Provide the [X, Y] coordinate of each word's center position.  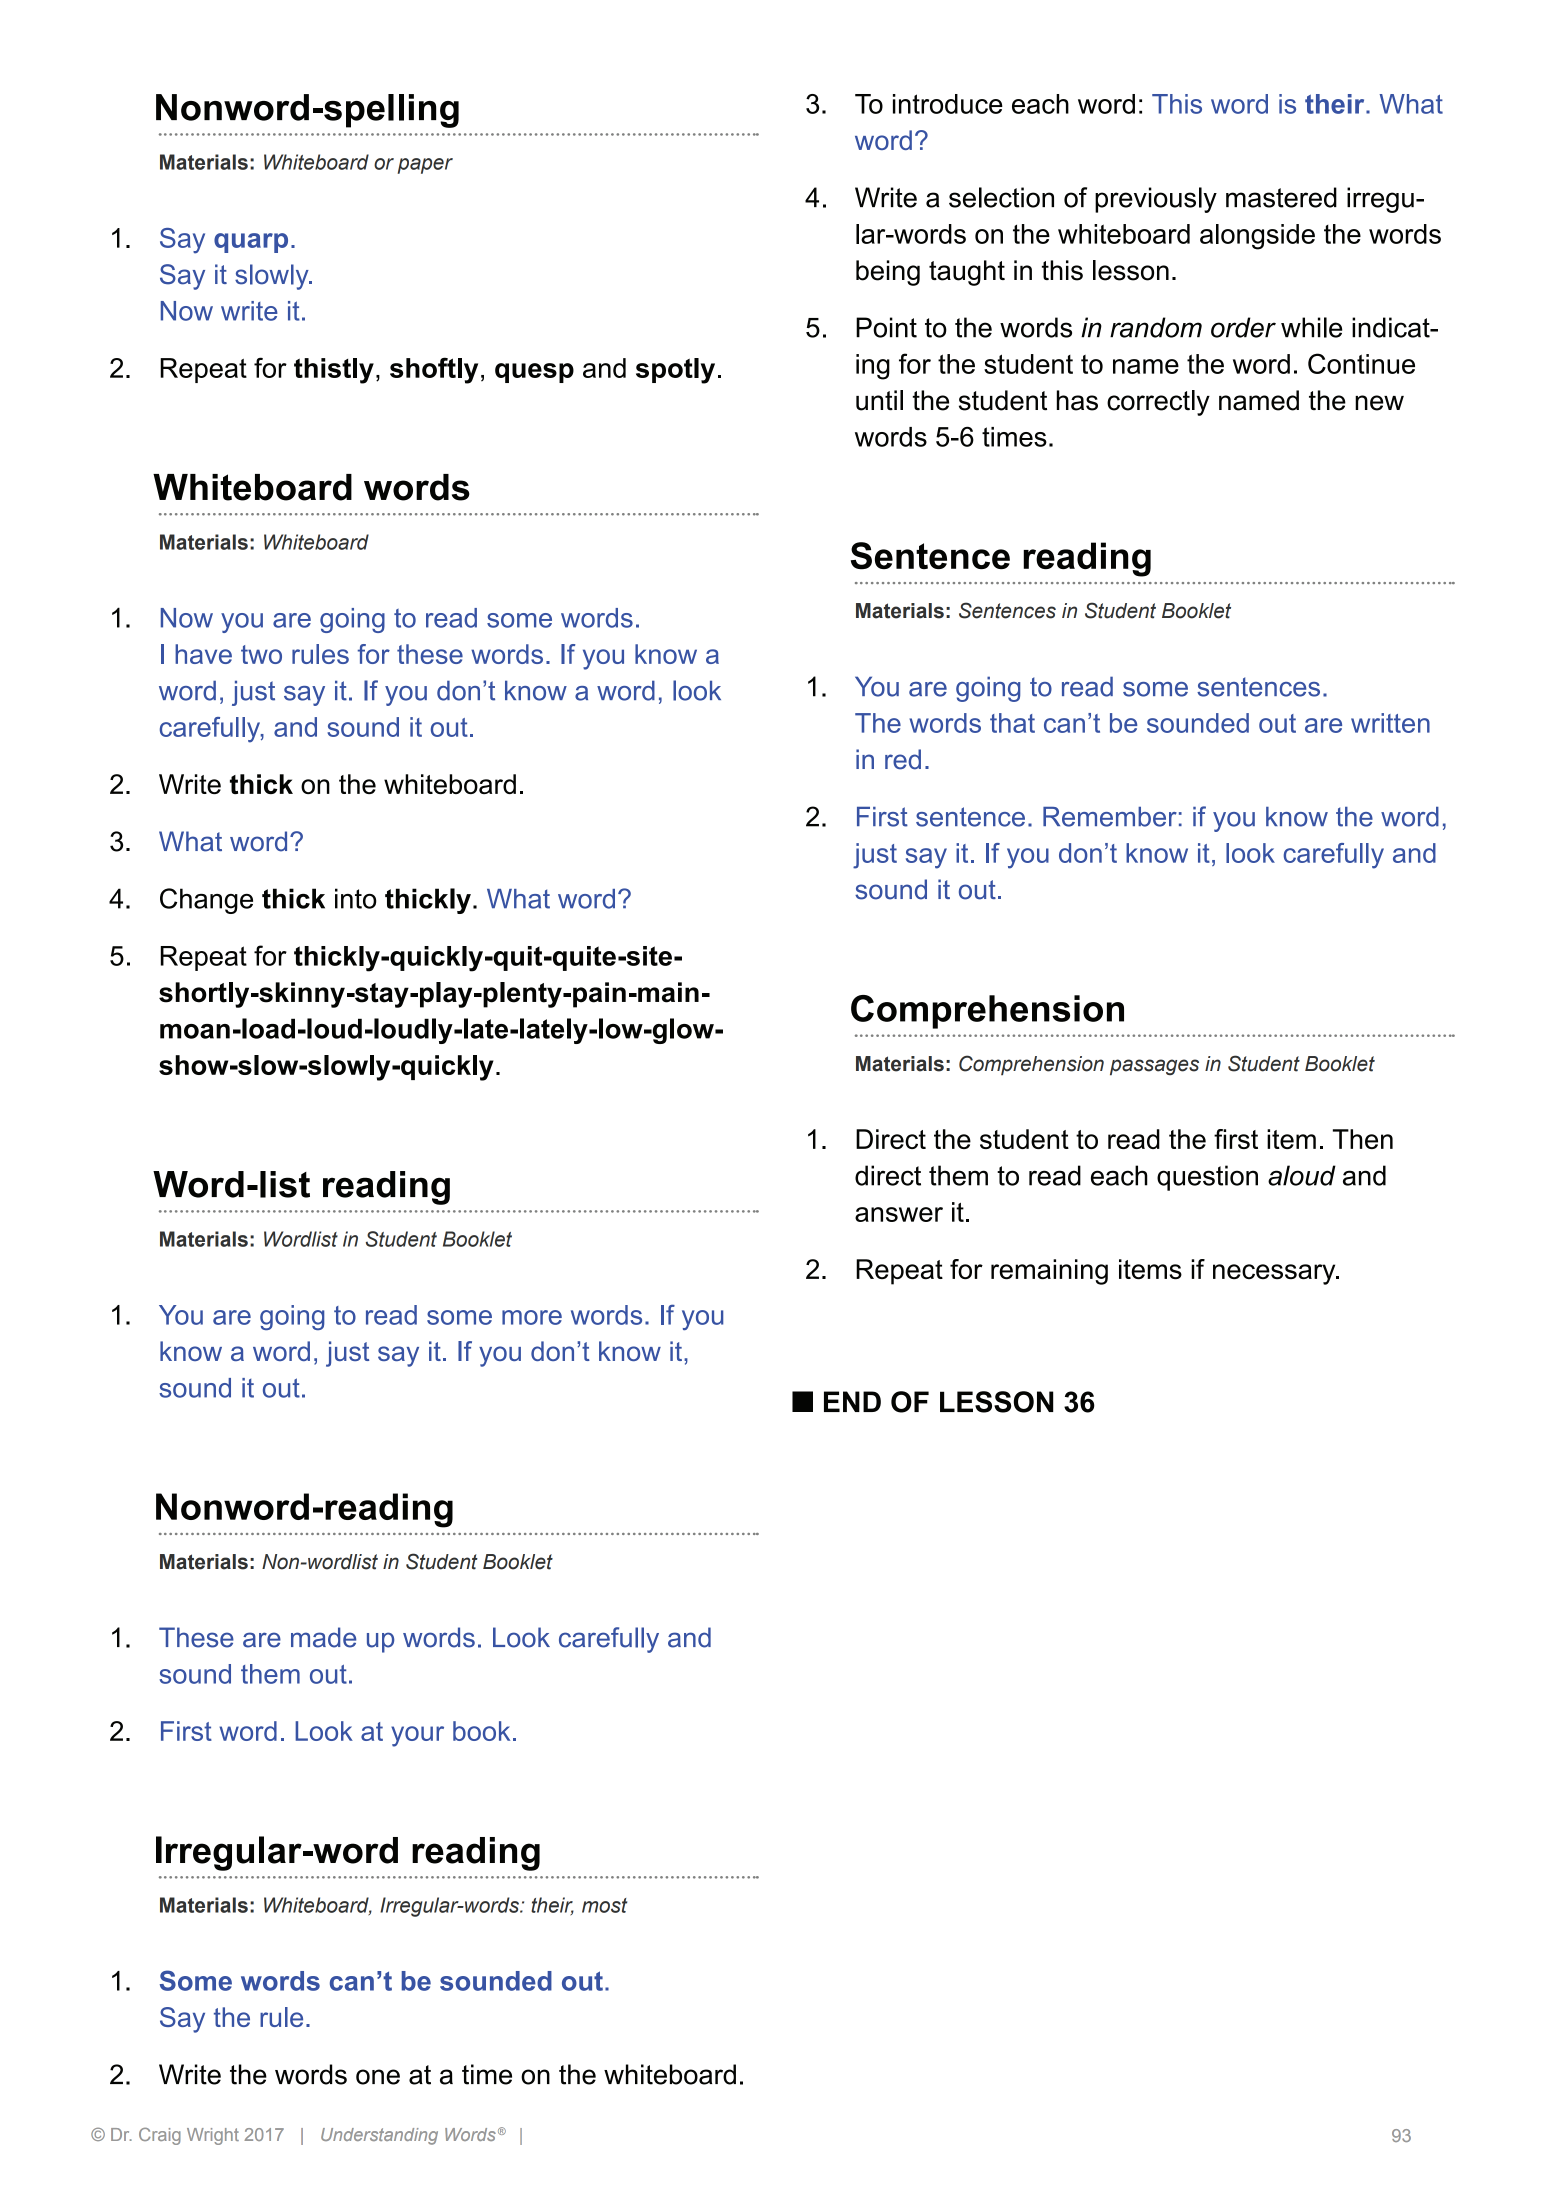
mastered [1281, 197]
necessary [1275, 1274]
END [852, 1401]
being [888, 273]
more [532, 1317]
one [378, 2077]
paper [425, 166]
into [356, 898]
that [1012, 723]
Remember [1110, 817]
